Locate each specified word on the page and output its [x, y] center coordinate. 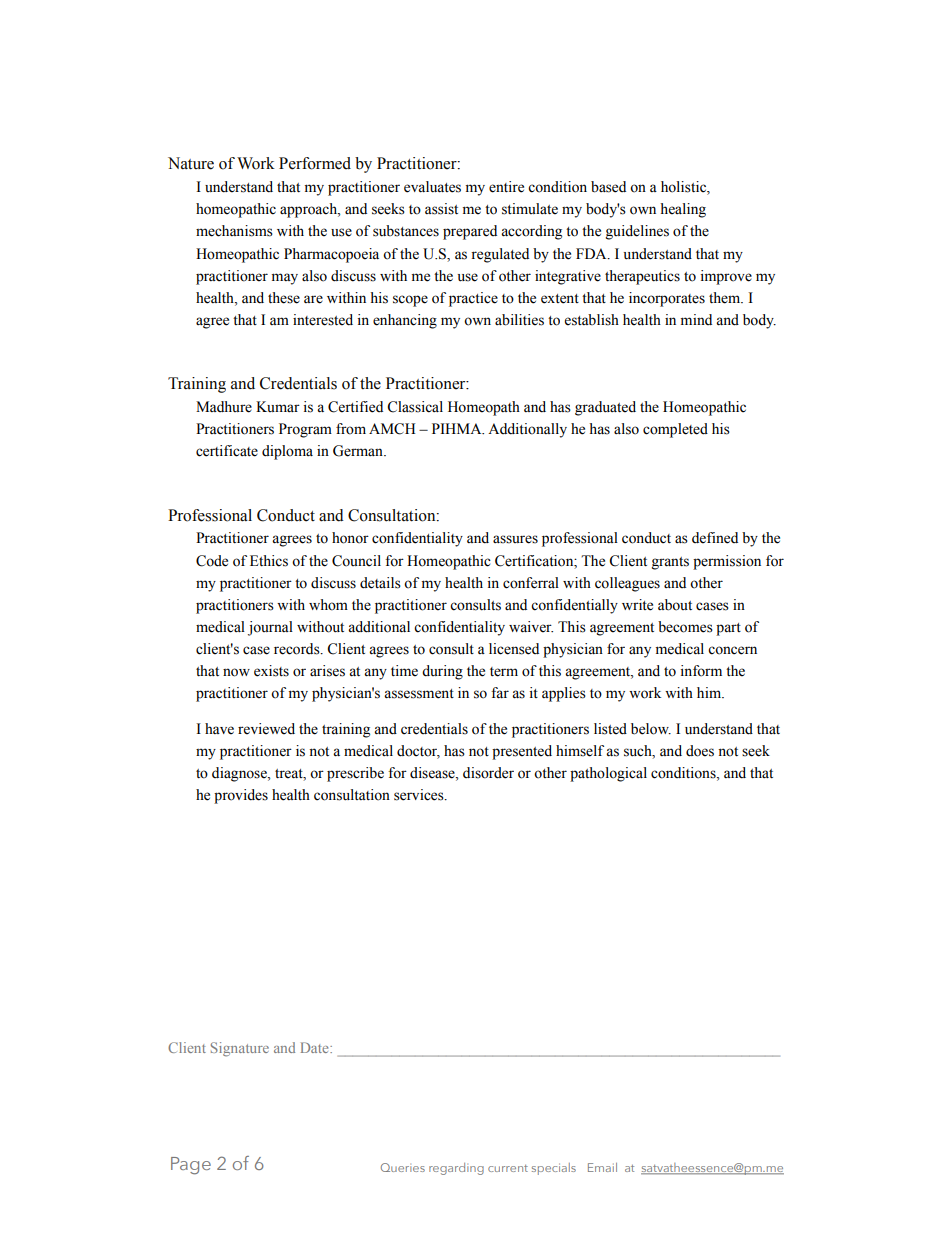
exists [271, 671]
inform [701, 671]
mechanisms [234, 231]
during [442, 672]
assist [441, 209]
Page [191, 1166]
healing [683, 210]
